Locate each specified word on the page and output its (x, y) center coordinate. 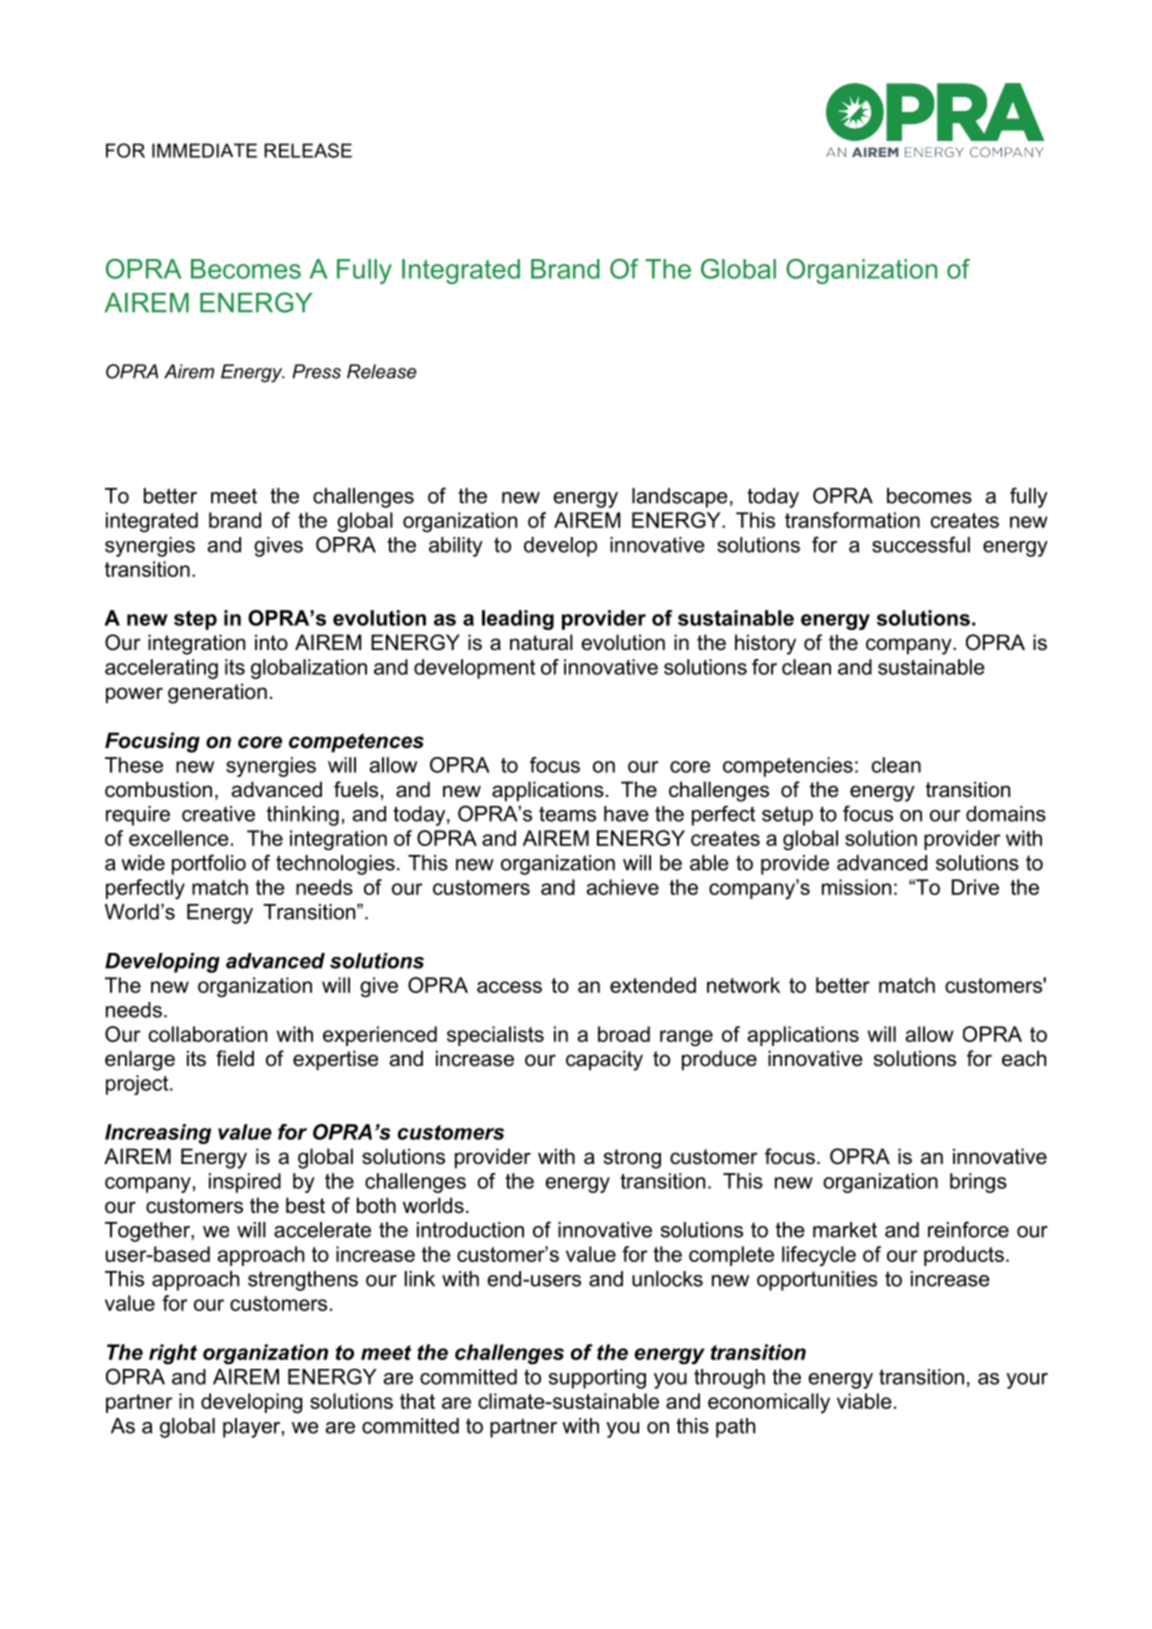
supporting (597, 1379)
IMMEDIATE (204, 150)
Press (316, 371)
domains (1006, 814)
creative (218, 814)
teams (567, 814)
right (173, 1354)
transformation (852, 520)
